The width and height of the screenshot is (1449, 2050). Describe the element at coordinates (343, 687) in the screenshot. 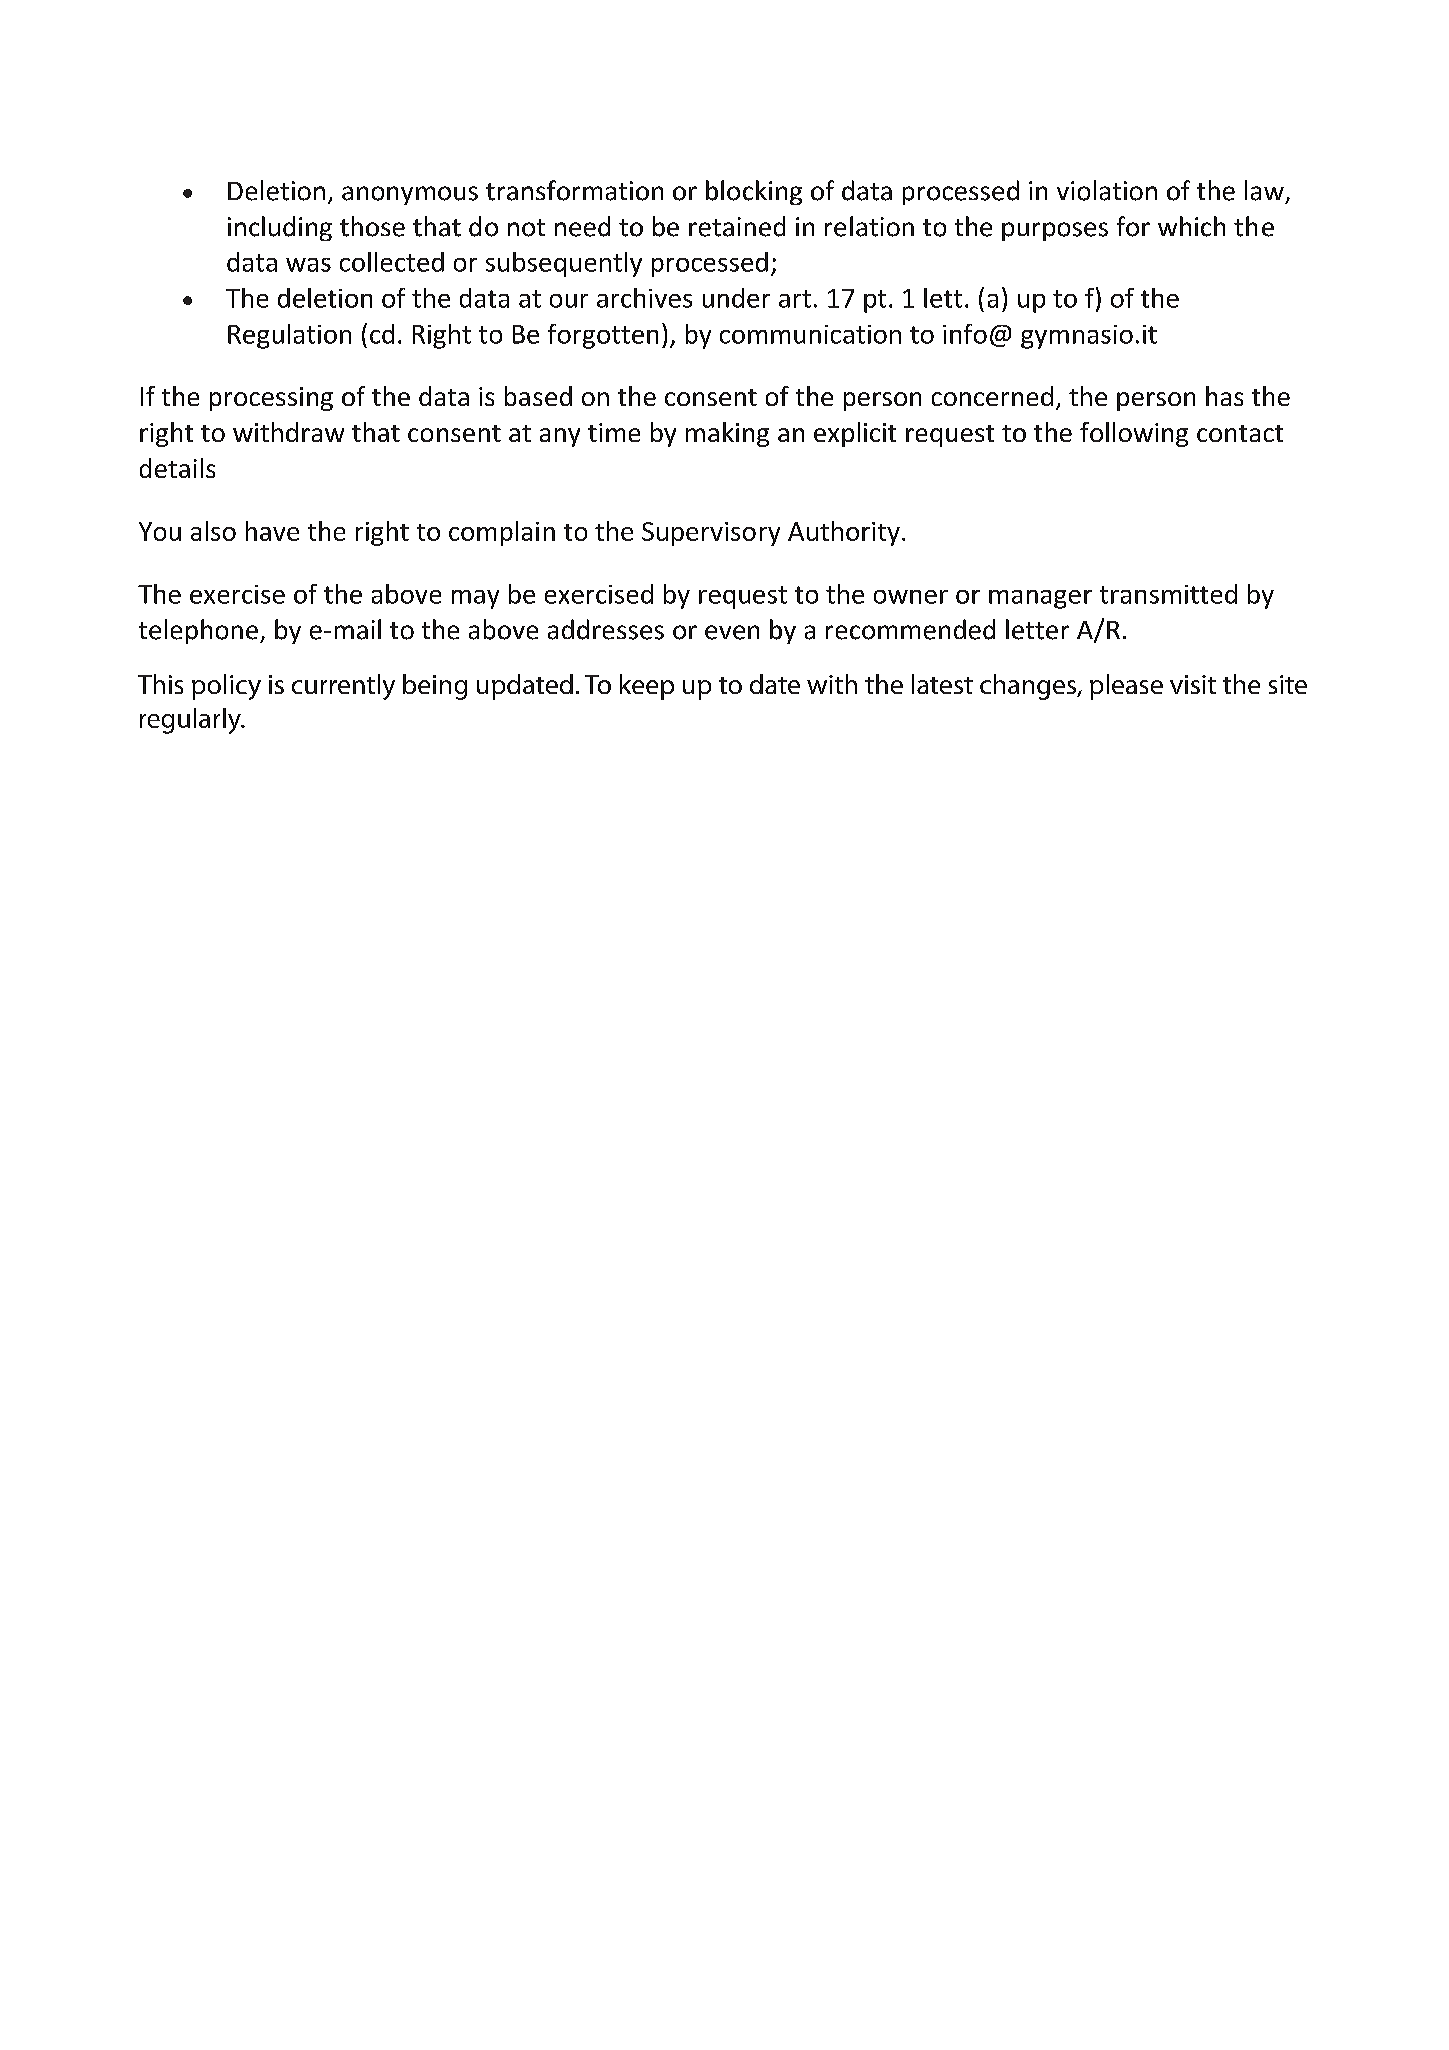

I see `currently` at that location.
